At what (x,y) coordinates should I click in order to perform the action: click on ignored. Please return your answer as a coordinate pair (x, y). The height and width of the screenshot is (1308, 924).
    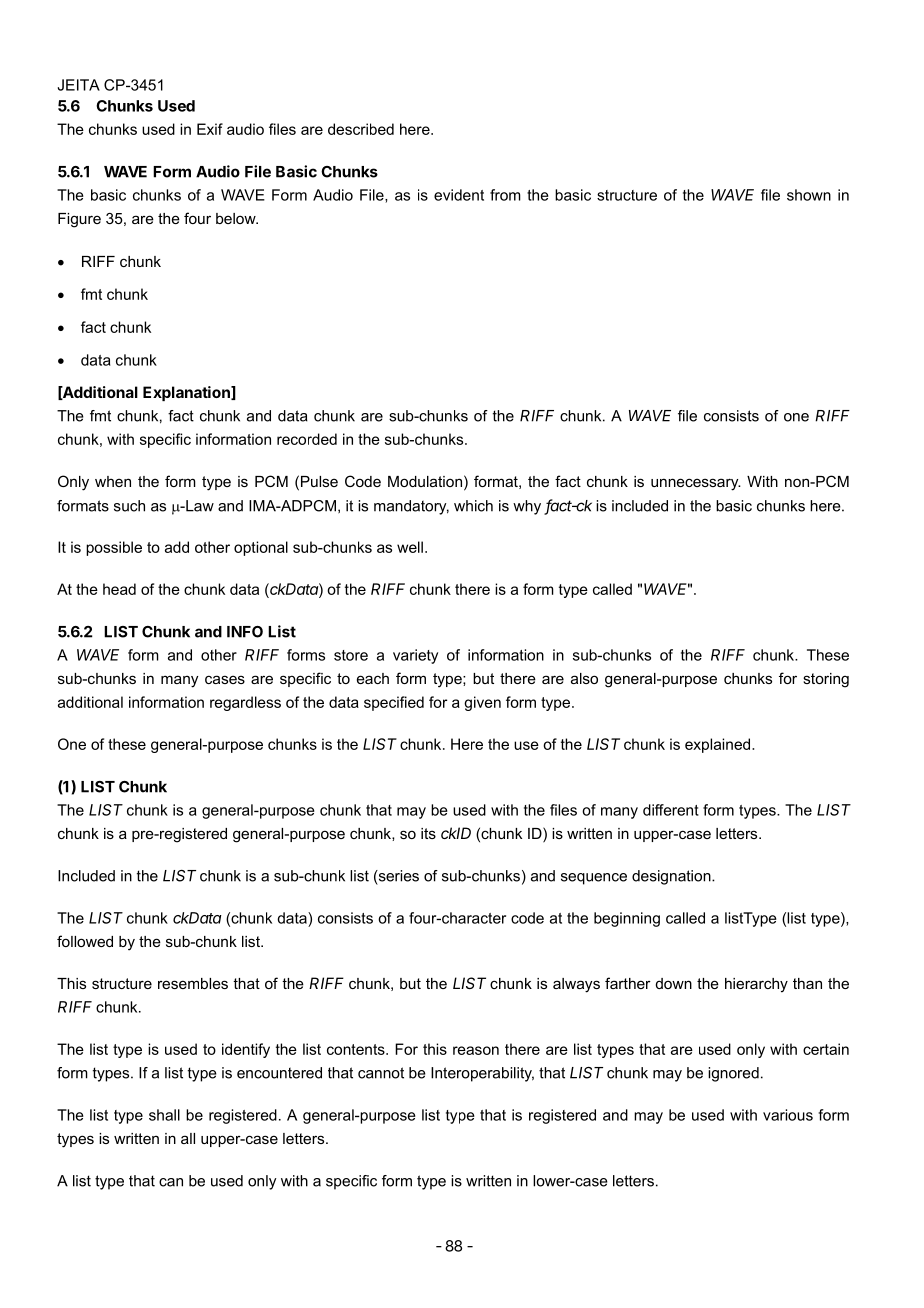
    Looking at the image, I should click on (733, 1074).
